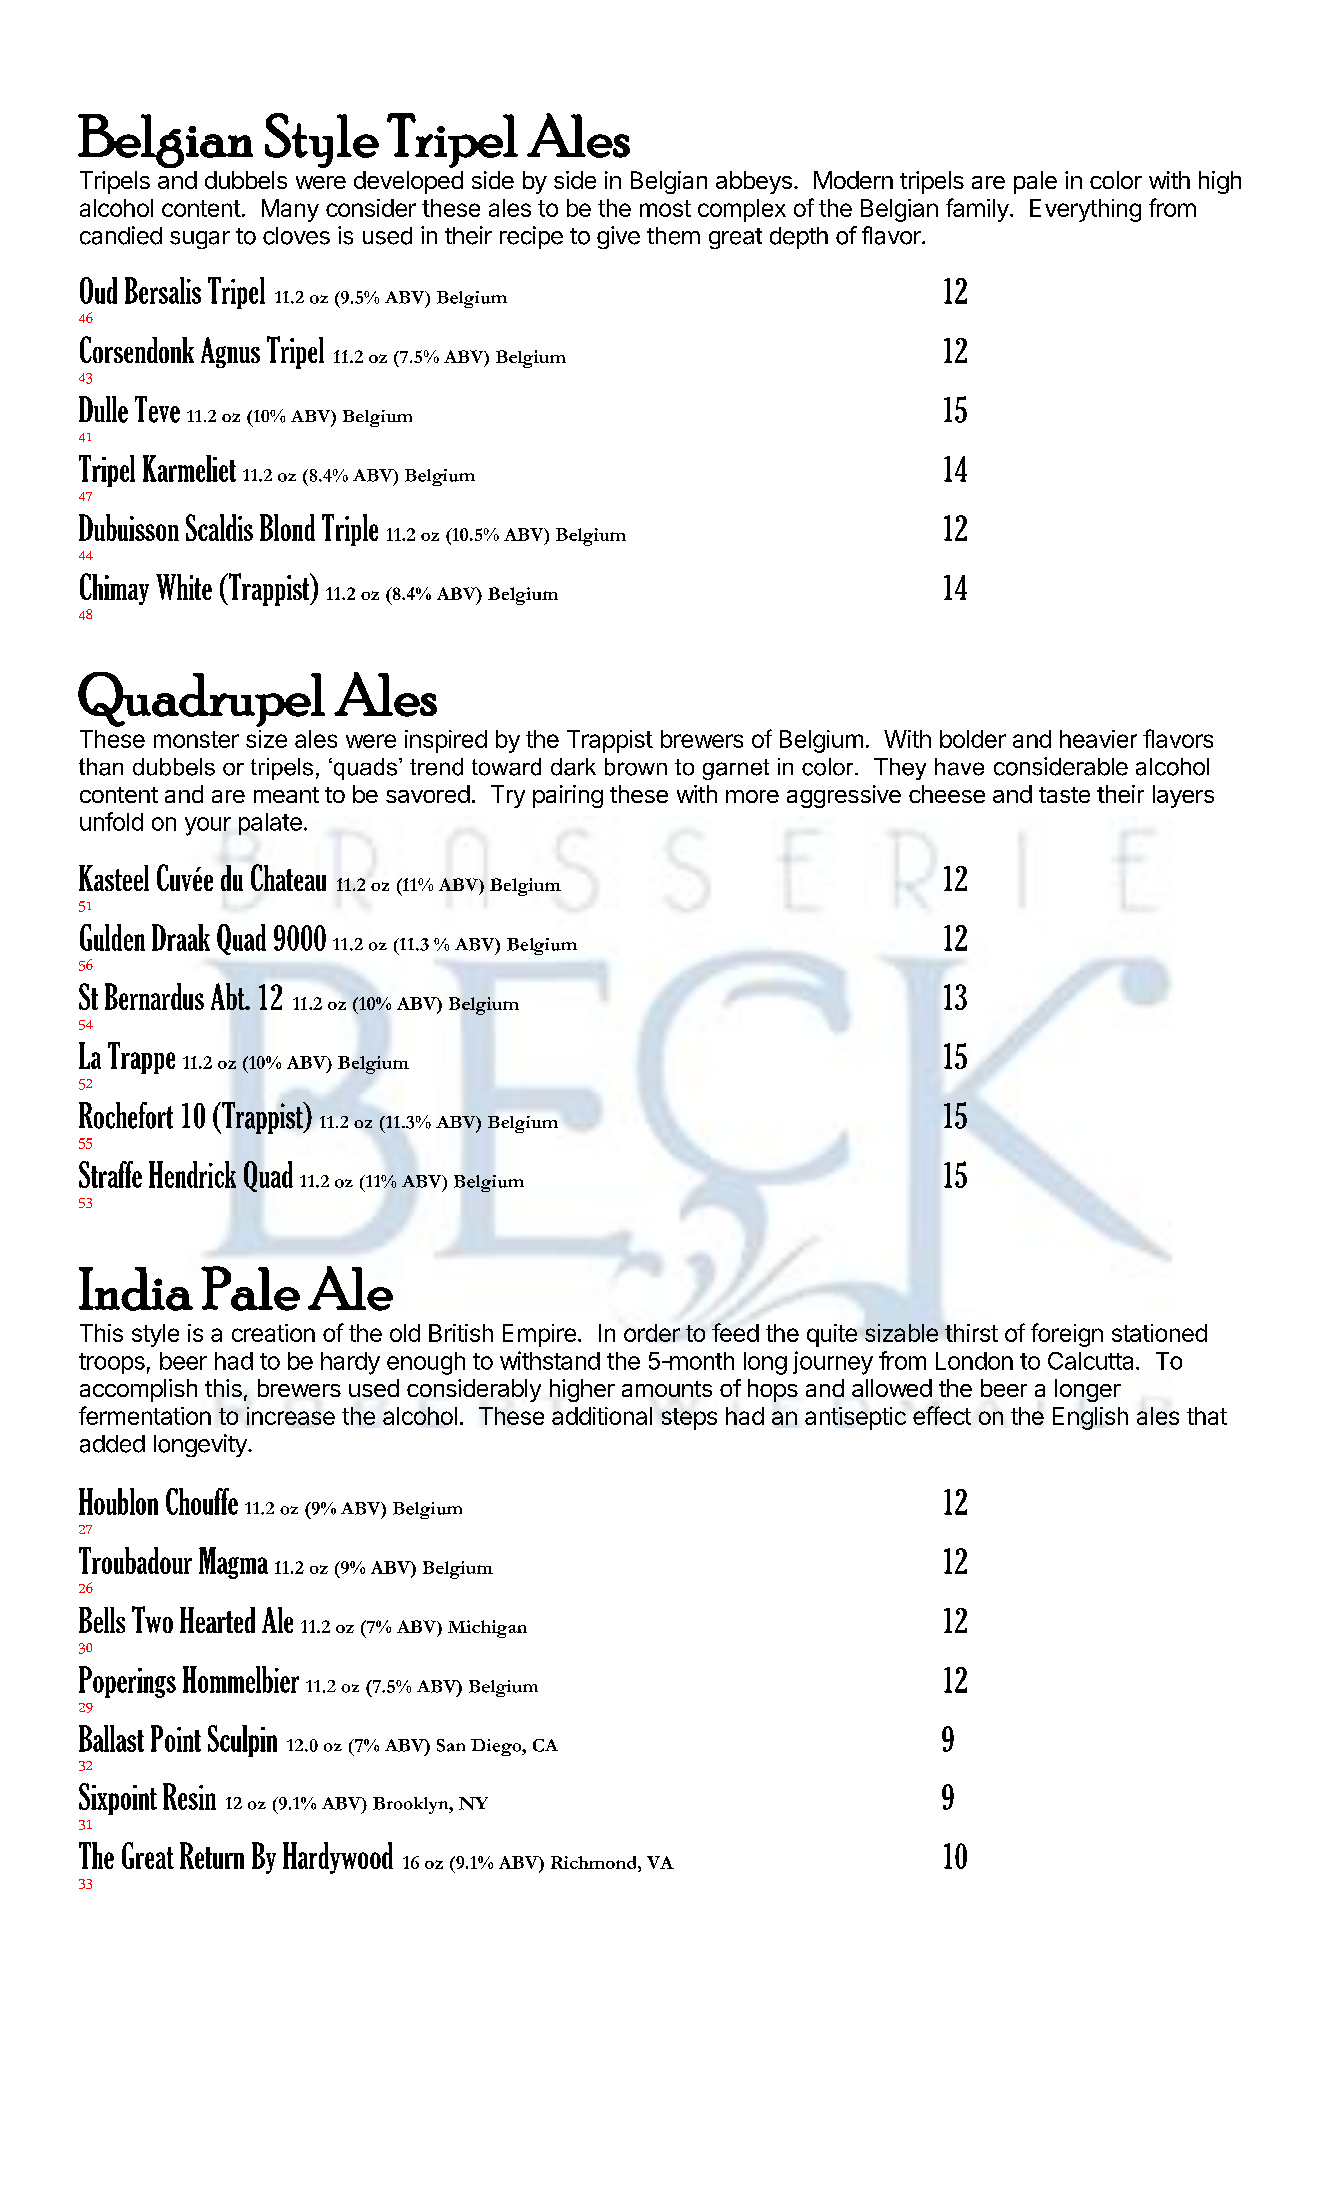  Describe the element at coordinates (568, 796) in the screenshot. I see `pairing` at that location.
